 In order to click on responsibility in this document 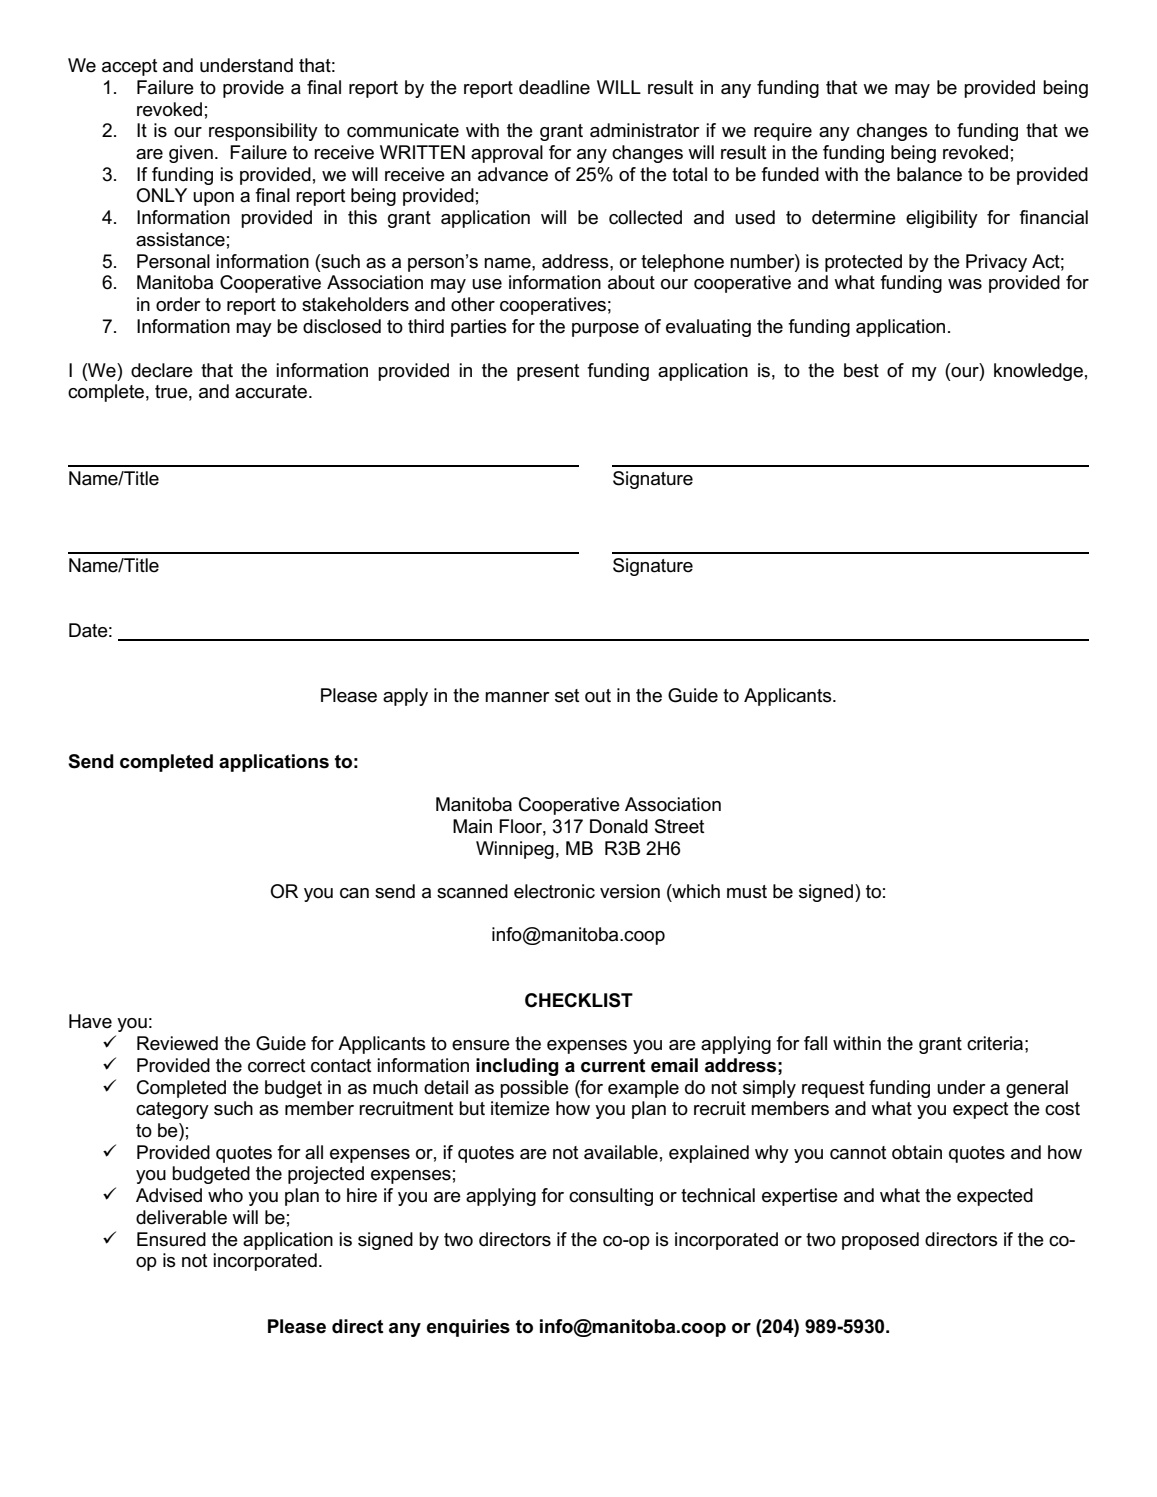, I will do `click(263, 132)`.
